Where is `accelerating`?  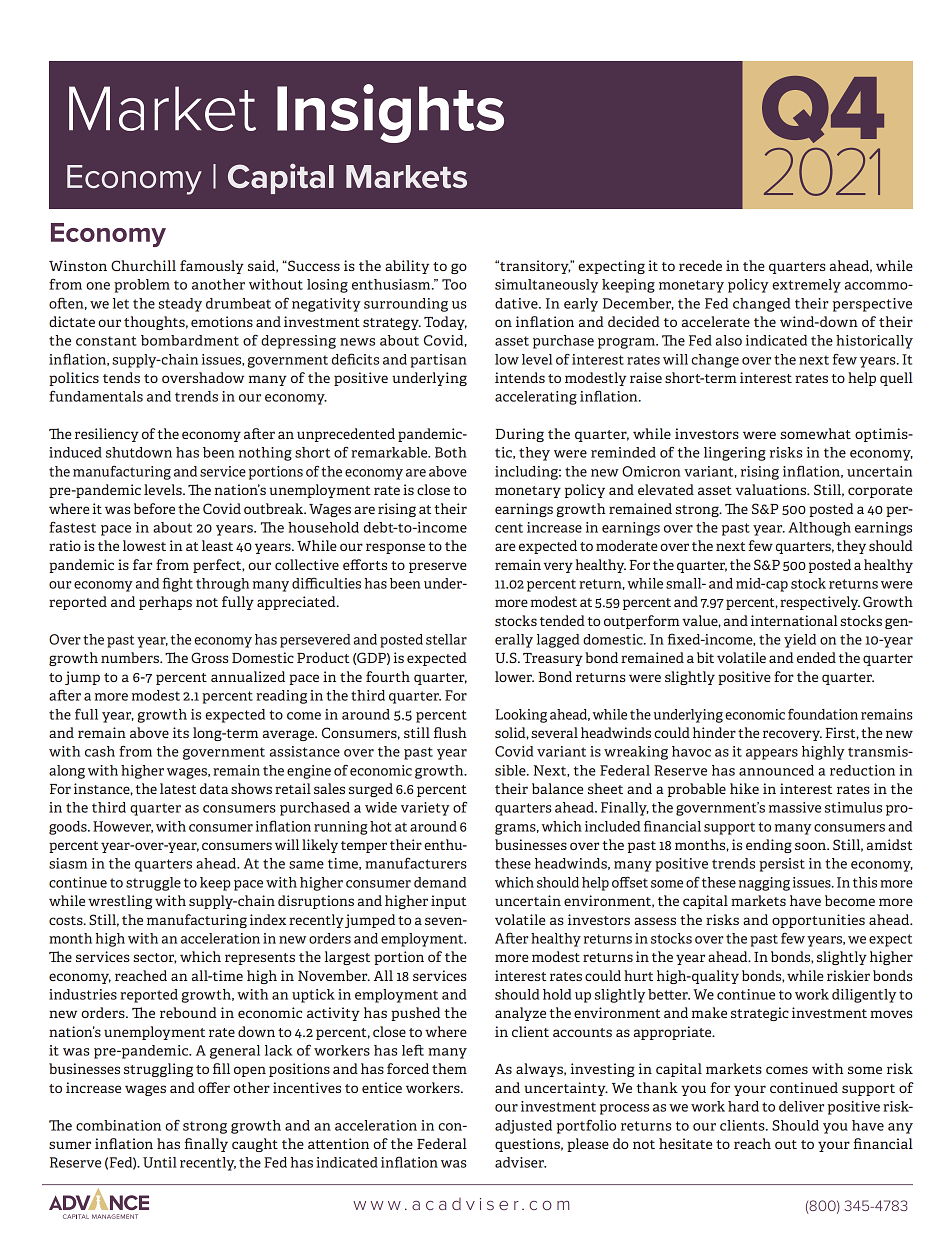
accelerating is located at coordinates (536, 398).
